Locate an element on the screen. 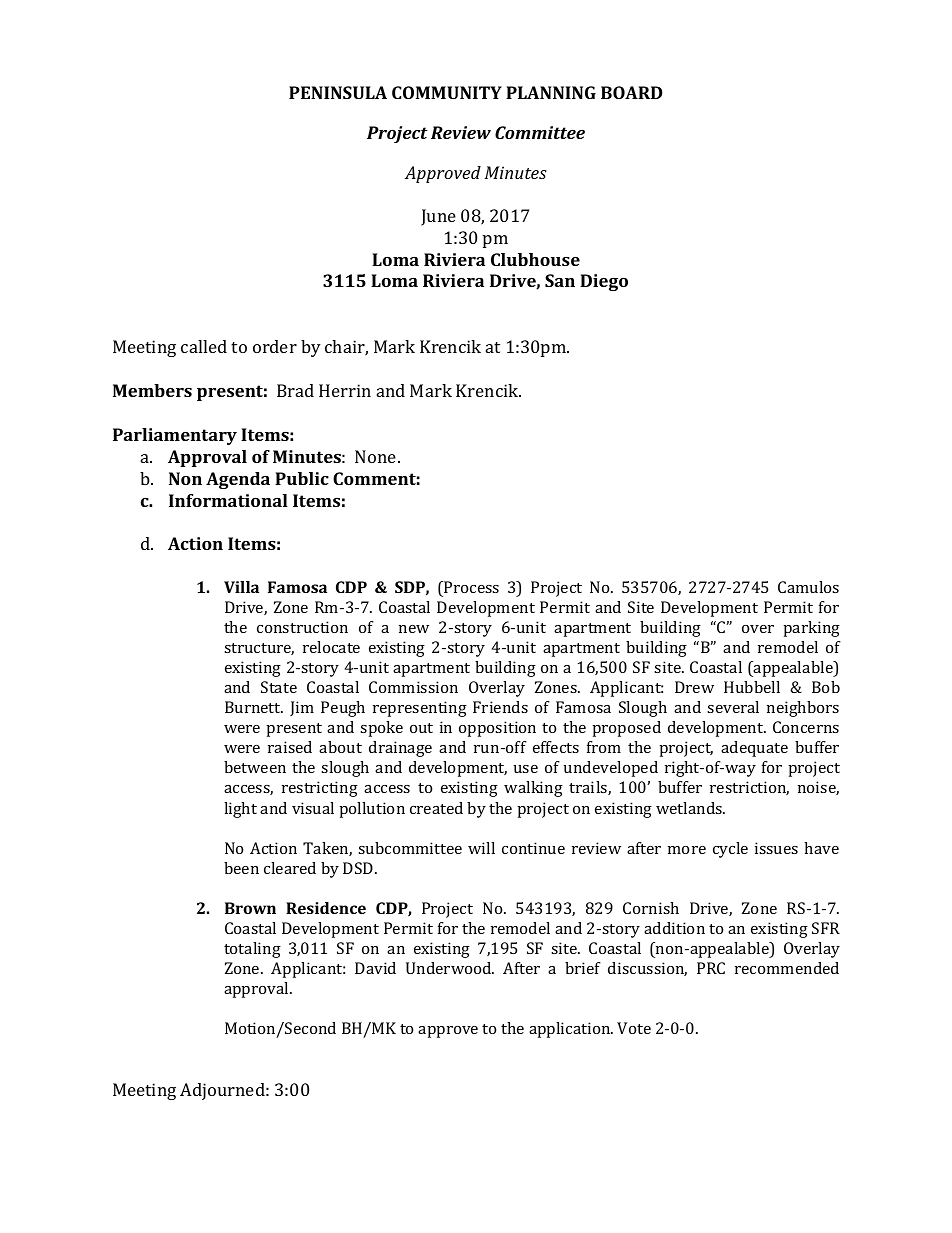  PENINSULA is located at coordinates (338, 92).
